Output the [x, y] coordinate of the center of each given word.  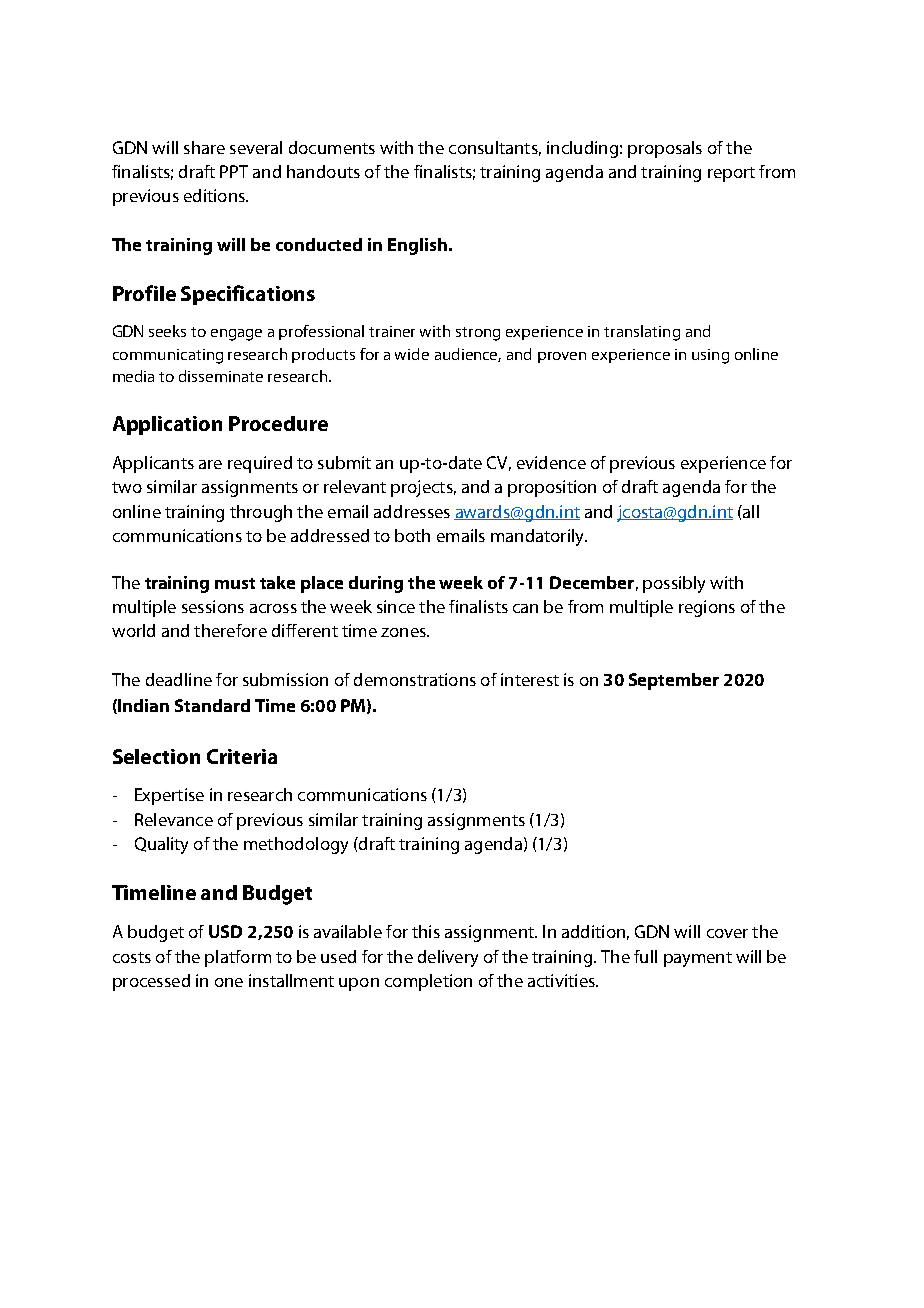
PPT [234, 171]
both [412, 535]
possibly [674, 584]
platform [238, 958]
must [235, 583]
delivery [448, 958]
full [645, 956]
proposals [665, 149]
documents [332, 147]
